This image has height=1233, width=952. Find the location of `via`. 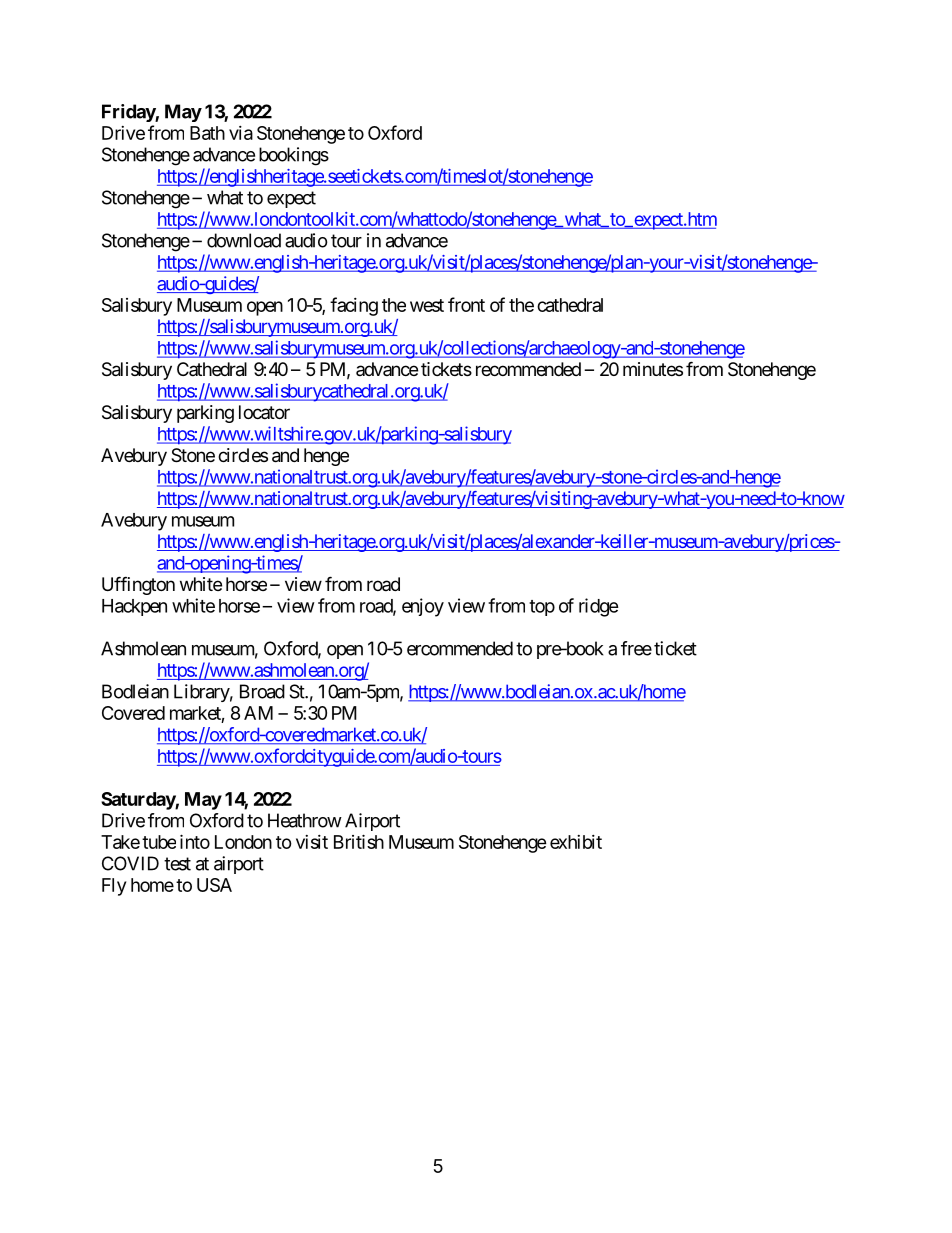

via is located at coordinates (241, 133).
